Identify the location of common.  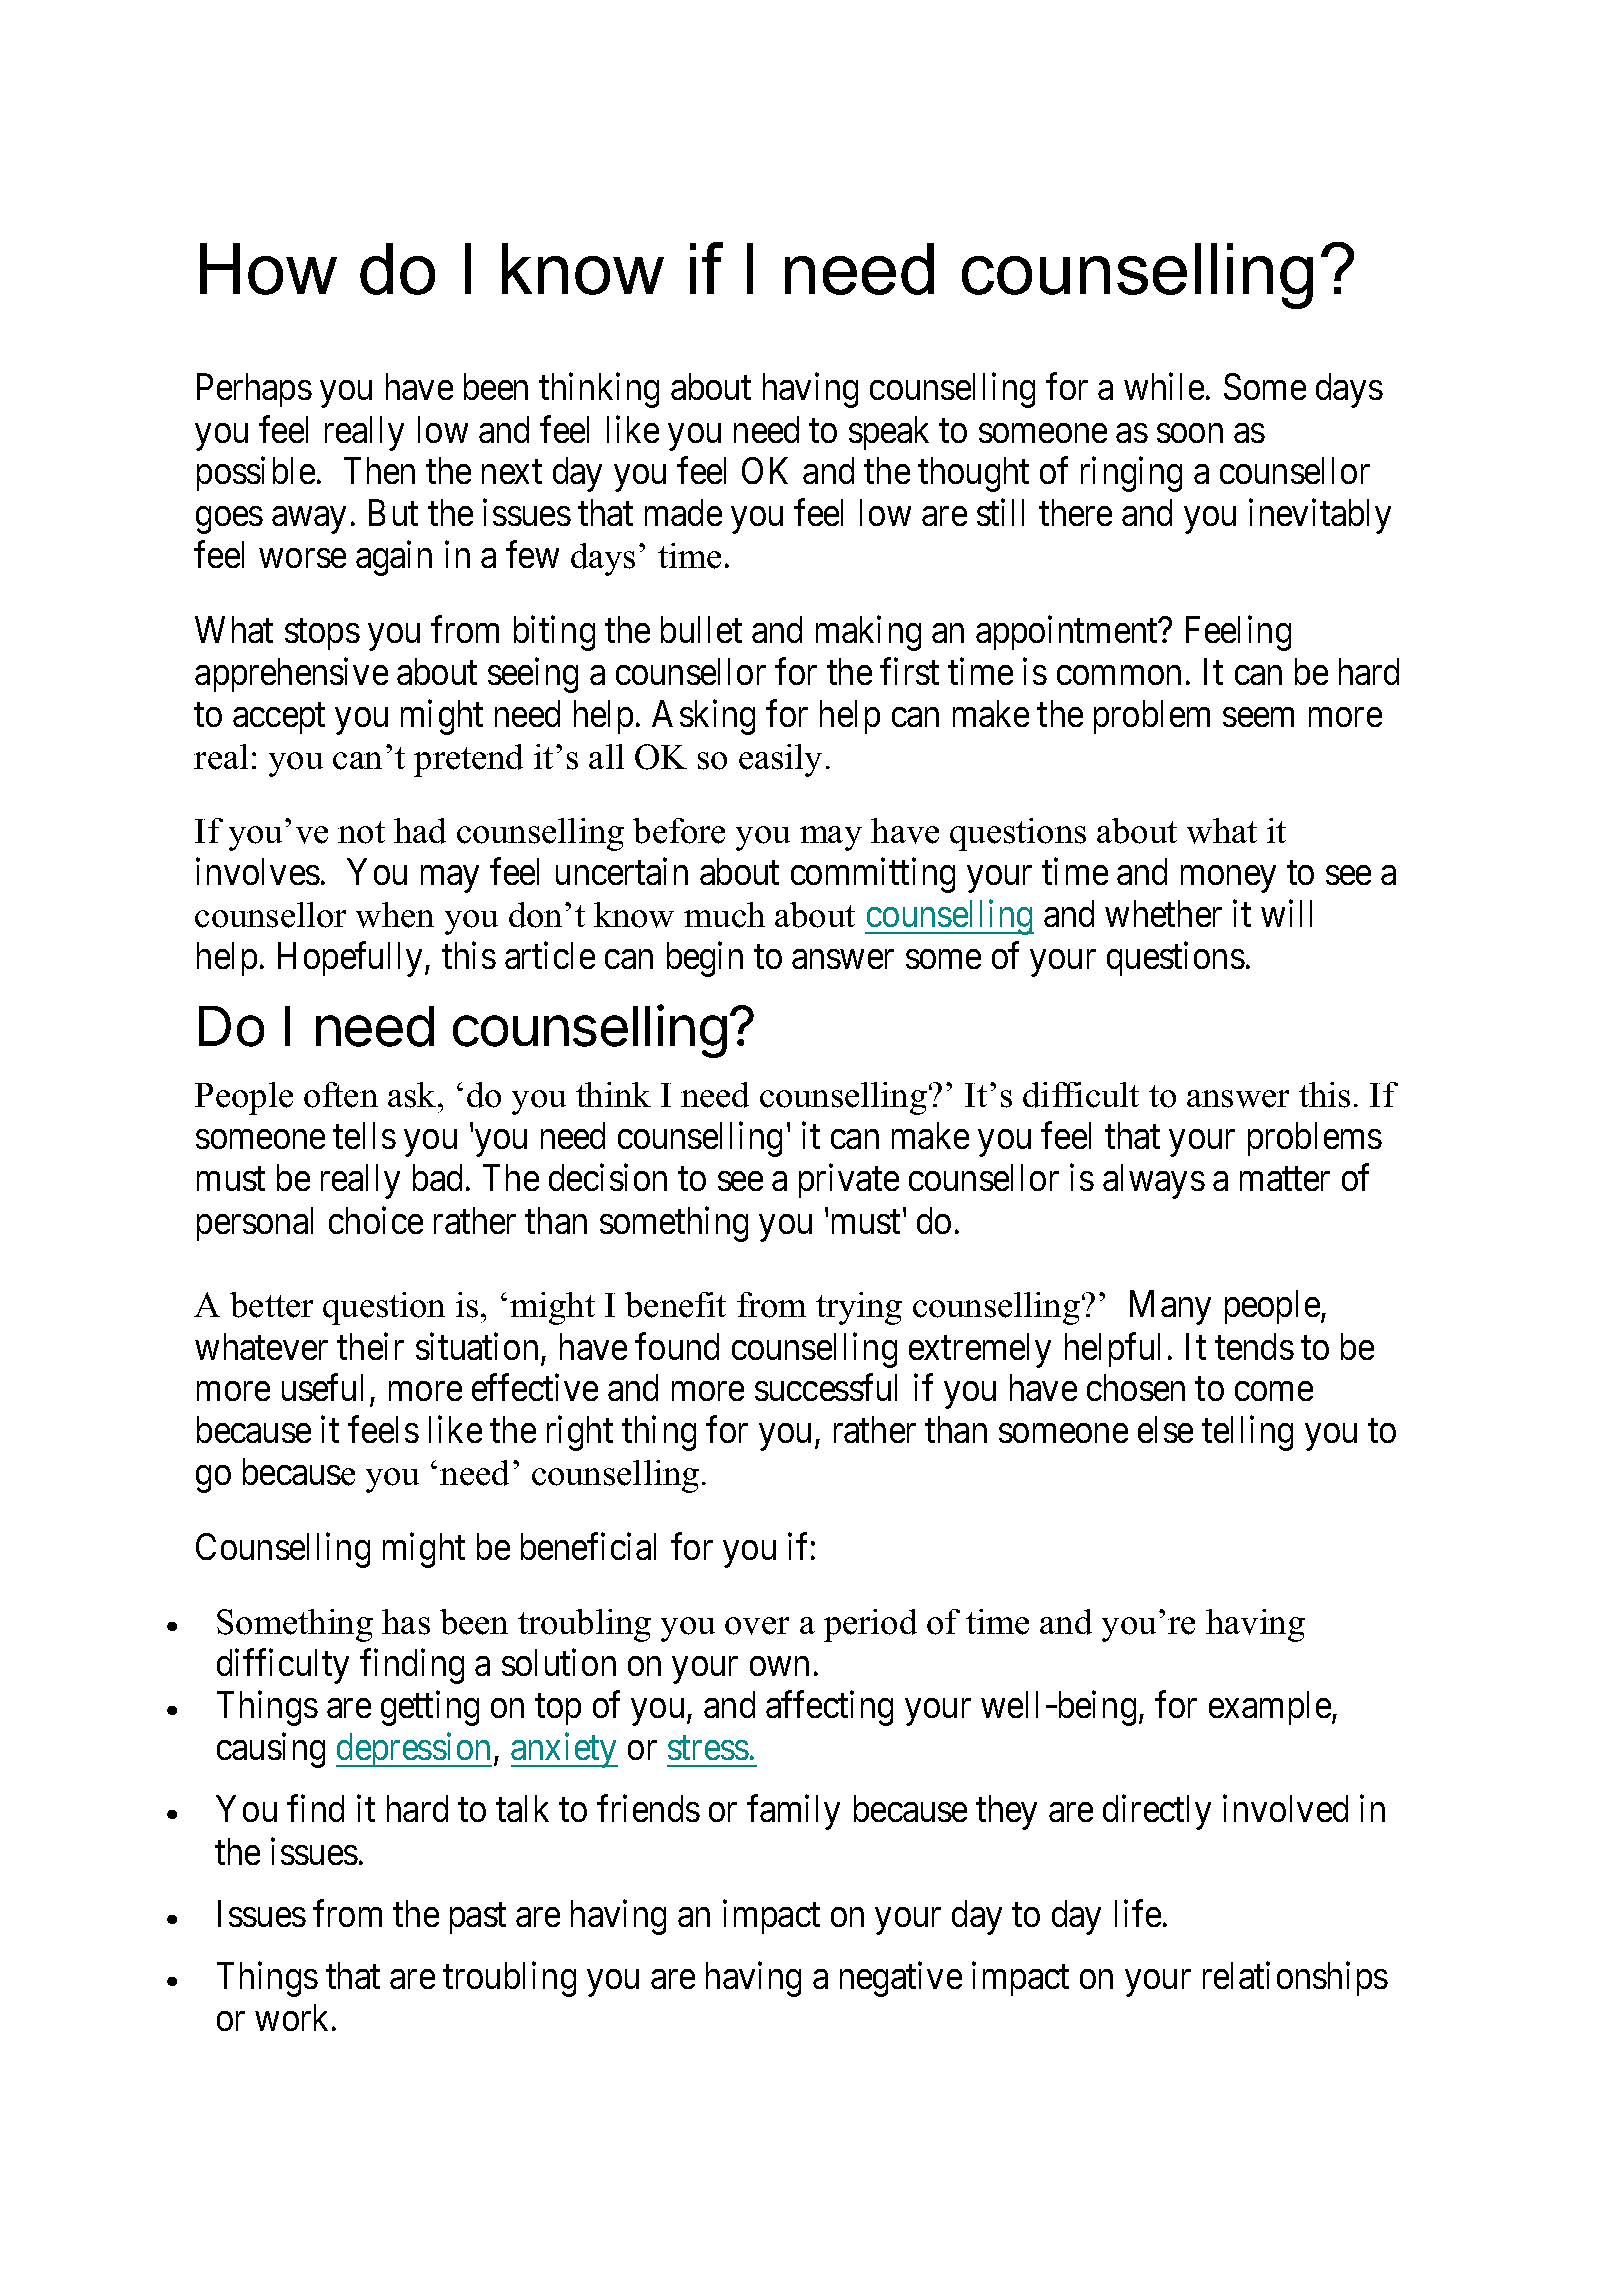
(1119, 675).
